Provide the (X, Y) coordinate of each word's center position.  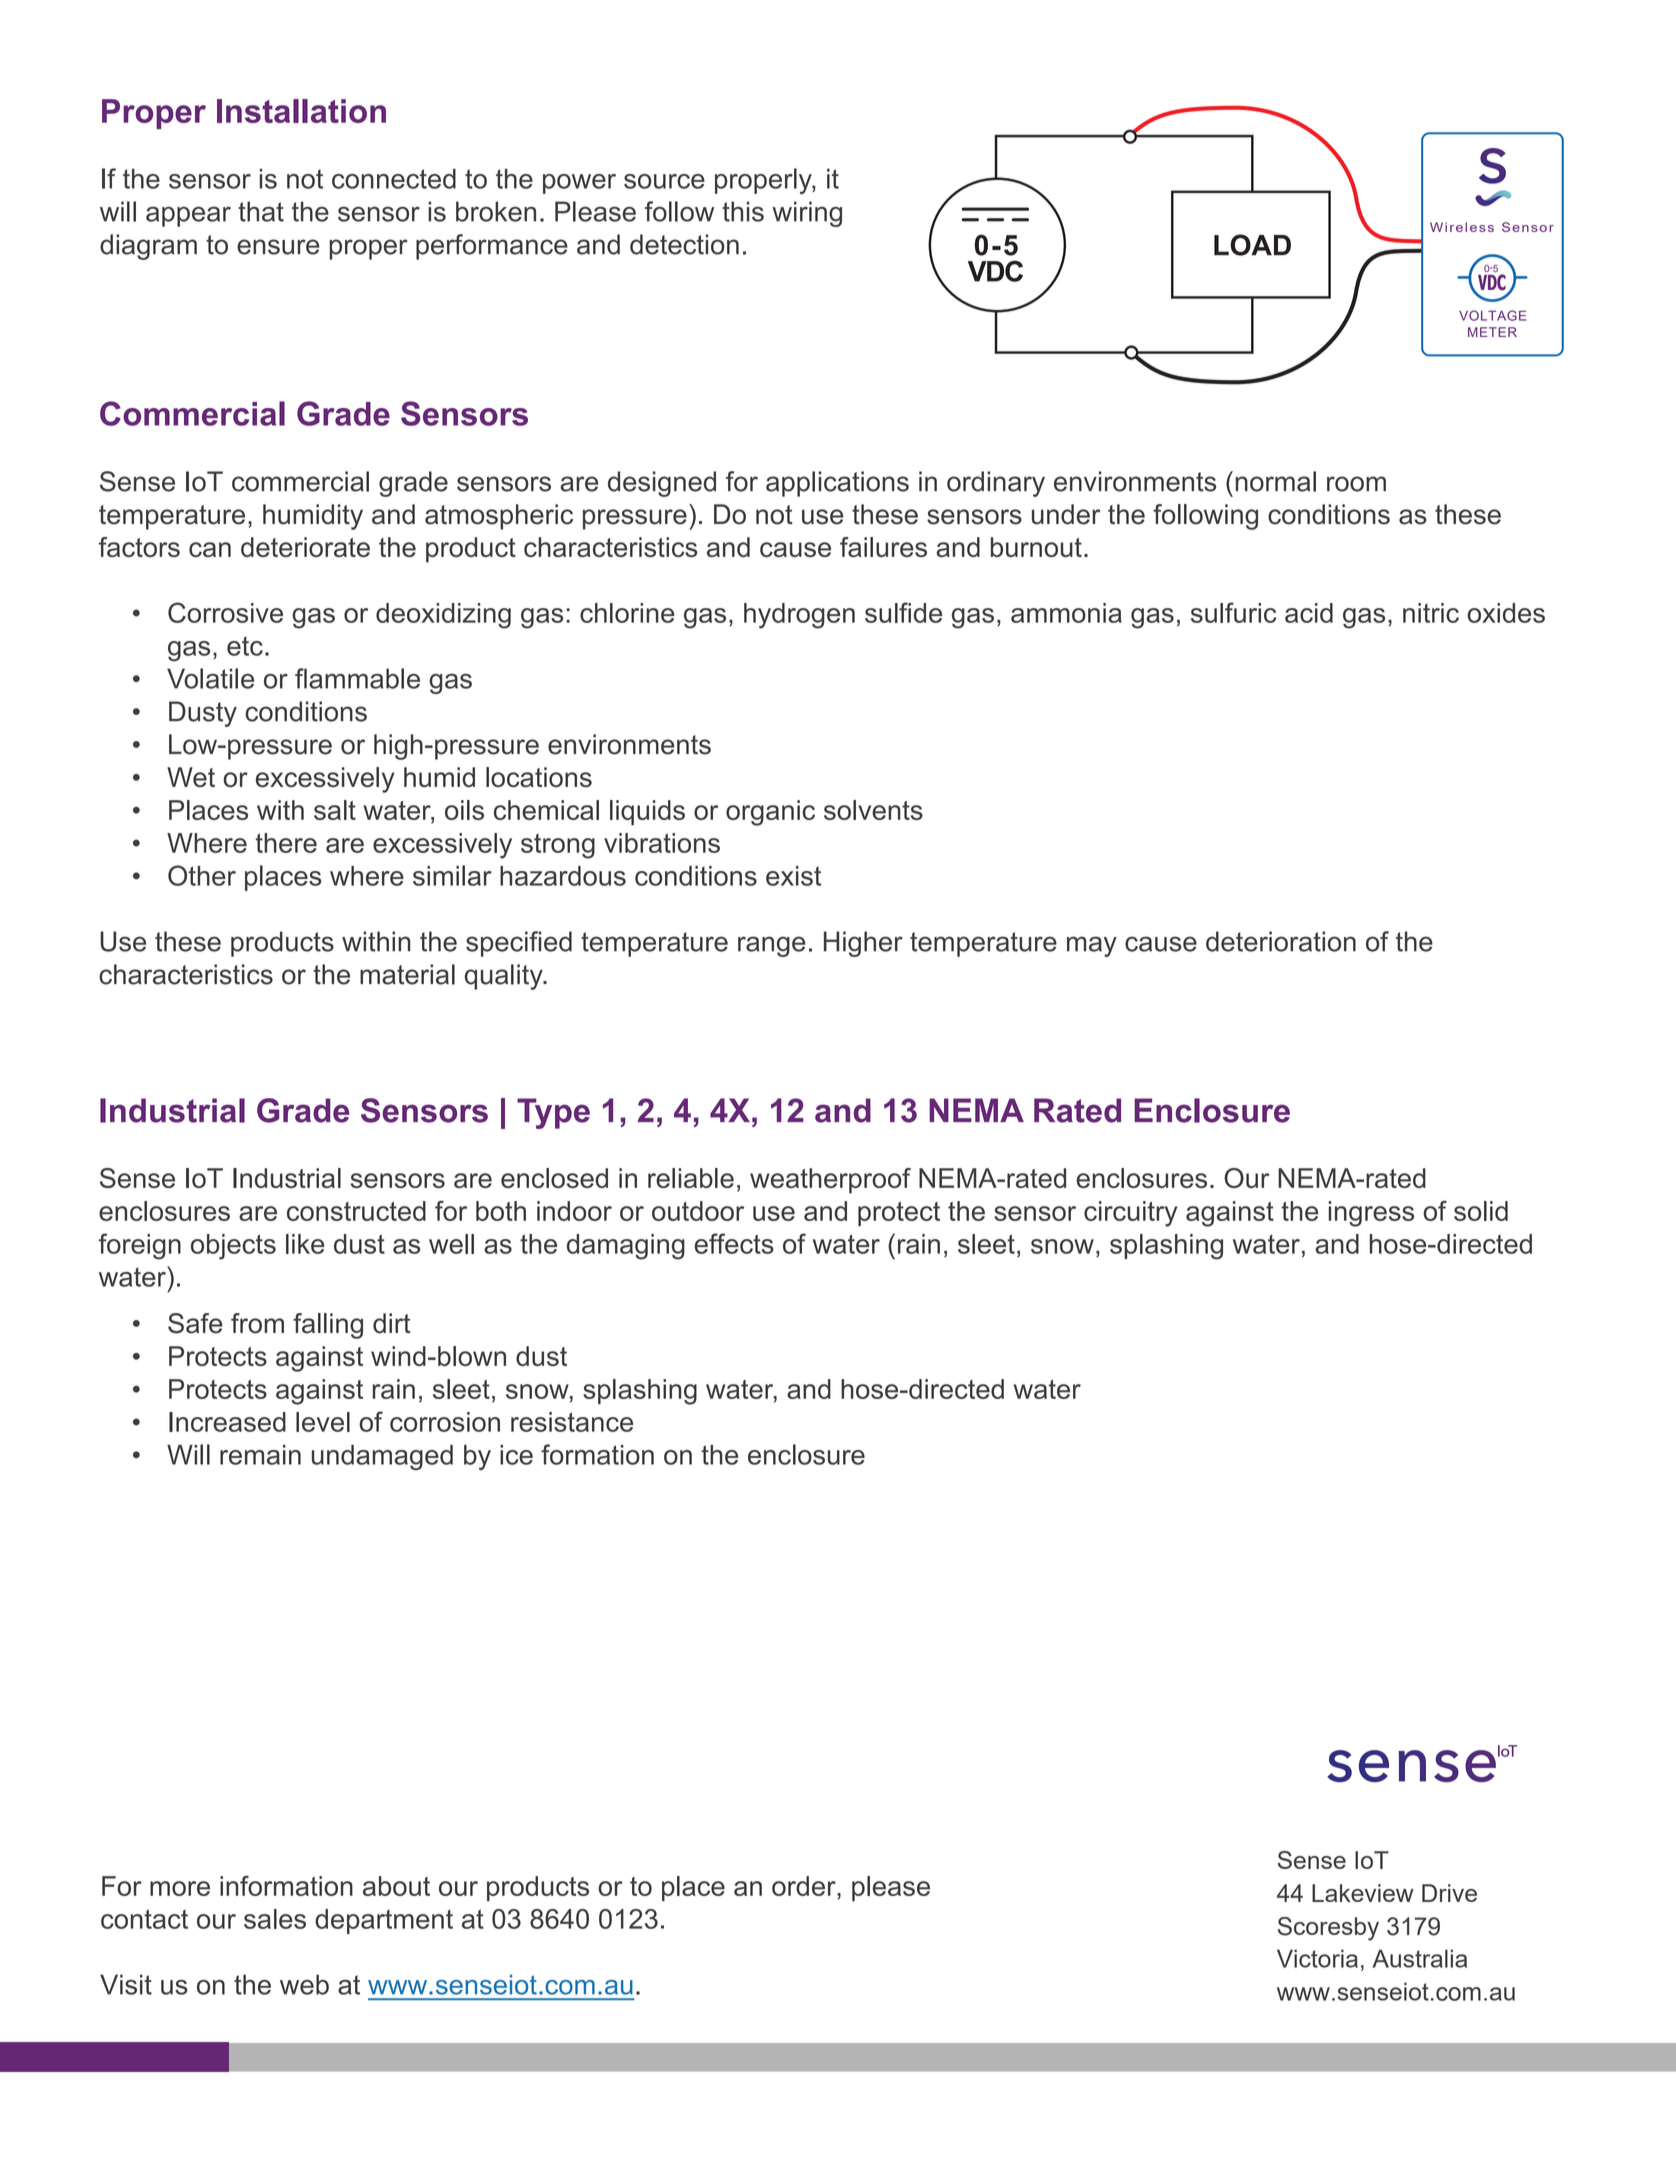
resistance (572, 1422)
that (261, 211)
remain (260, 1455)
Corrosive (225, 612)
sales (275, 1919)
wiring (807, 214)
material (407, 974)
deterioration (1281, 941)
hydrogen (799, 616)
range (772, 946)
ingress (1371, 1214)
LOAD (1252, 245)
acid (1309, 613)
